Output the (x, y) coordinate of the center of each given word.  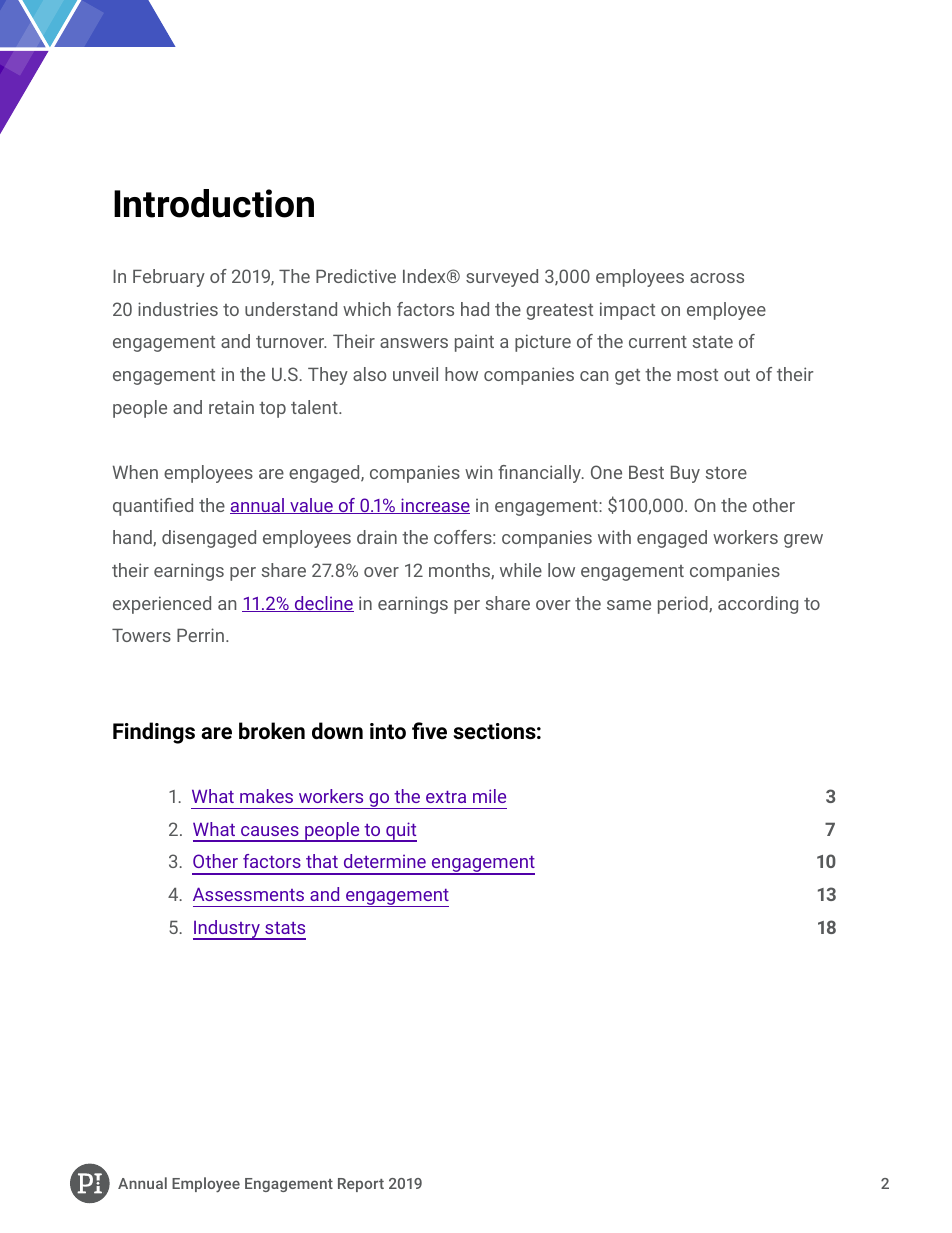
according (758, 605)
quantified (153, 507)
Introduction (214, 203)
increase (434, 506)
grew (803, 541)
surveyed (502, 278)
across (717, 278)
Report (361, 1185)
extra (446, 797)
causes (270, 831)
